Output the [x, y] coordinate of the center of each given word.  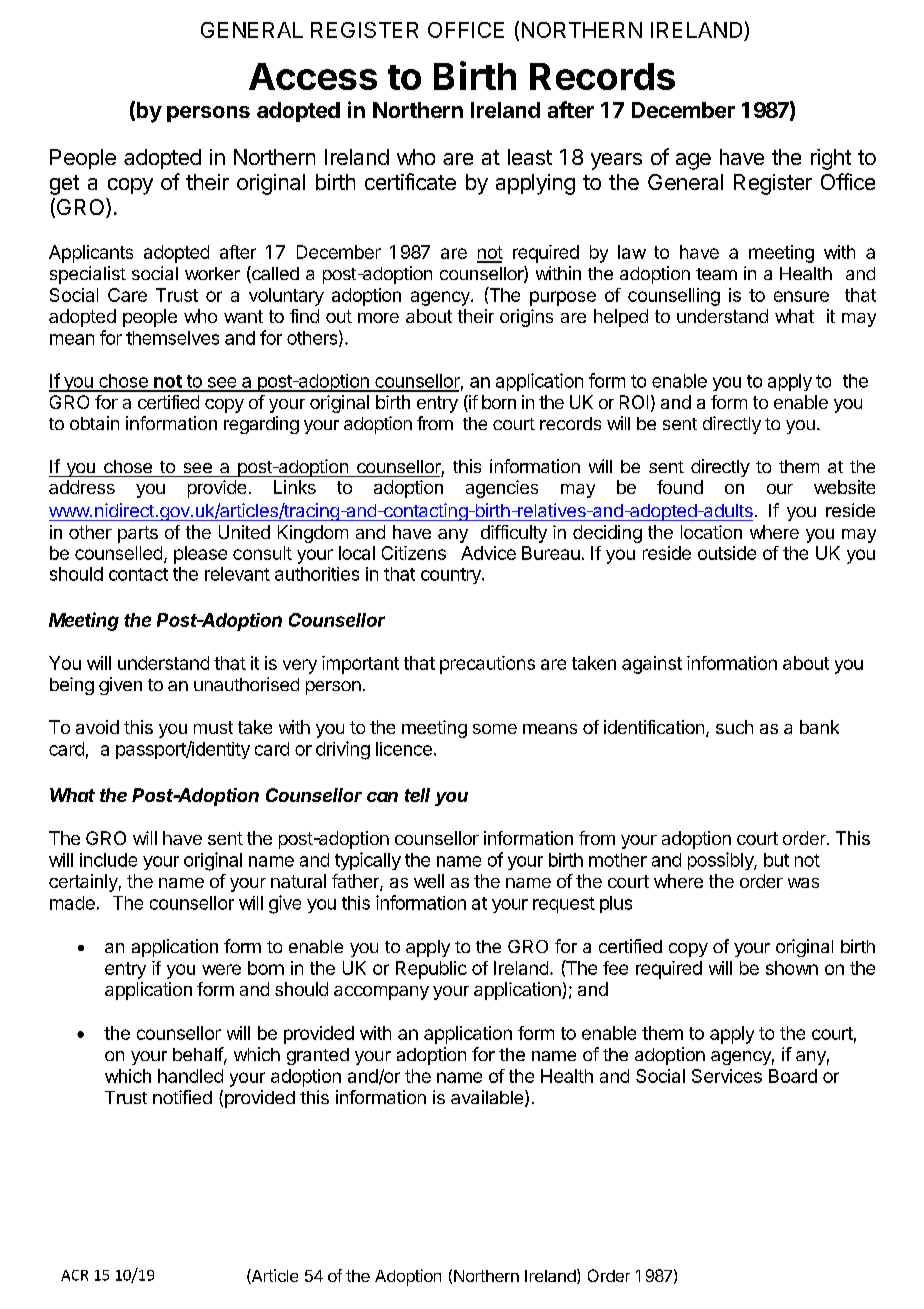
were [221, 969]
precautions [487, 665]
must [213, 727]
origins [526, 318]
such [734, 727]
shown [792, 968]
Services [727, 1076]
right [831, 159]
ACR [74, 1275]
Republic [431, 970]
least [530, 157]
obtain [94, 423]
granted [318, 1056]
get [64, 185]
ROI [634, 402]
